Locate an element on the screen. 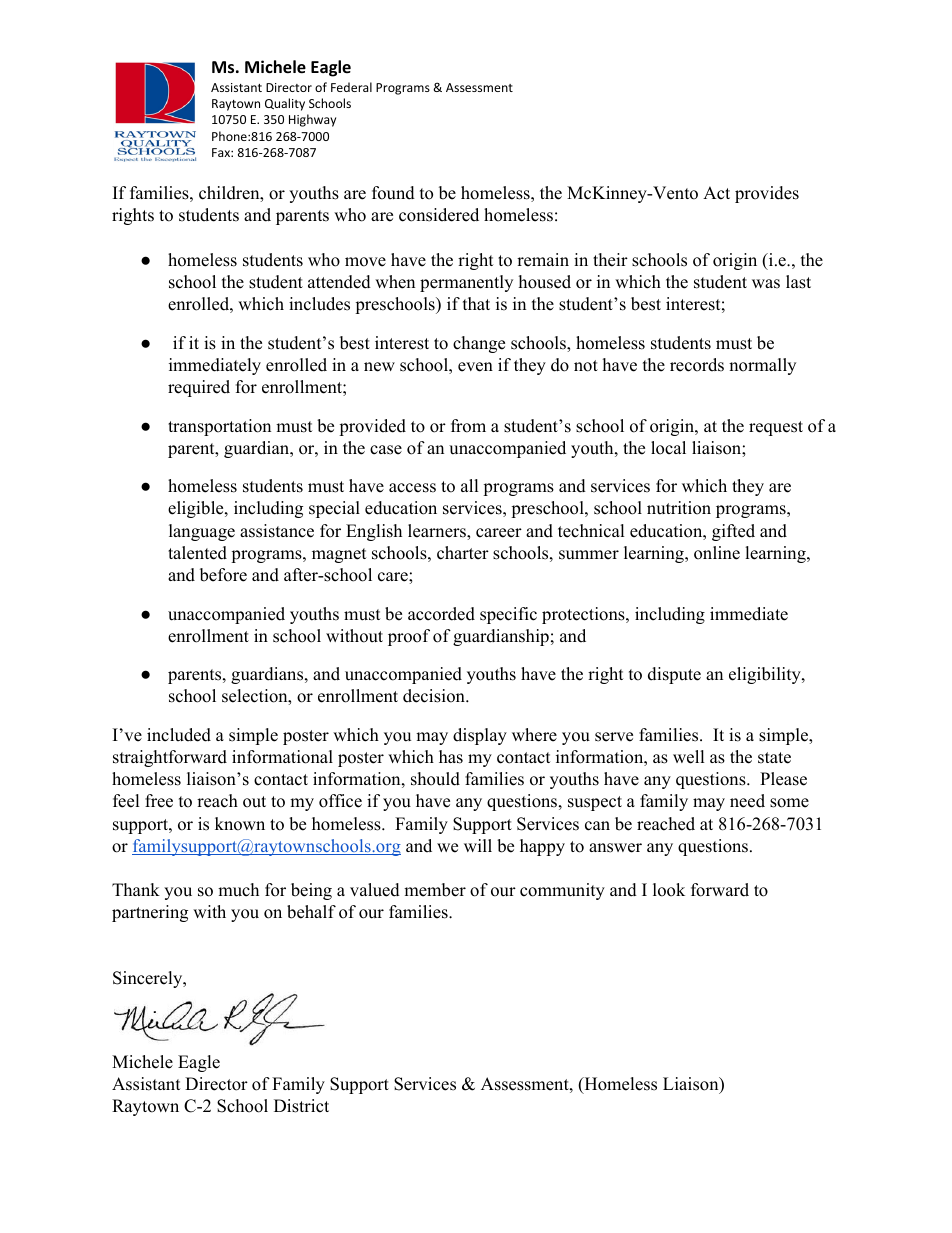 This screenshot has height=1233, width=952. provides is located at coordinates (767, 194).
